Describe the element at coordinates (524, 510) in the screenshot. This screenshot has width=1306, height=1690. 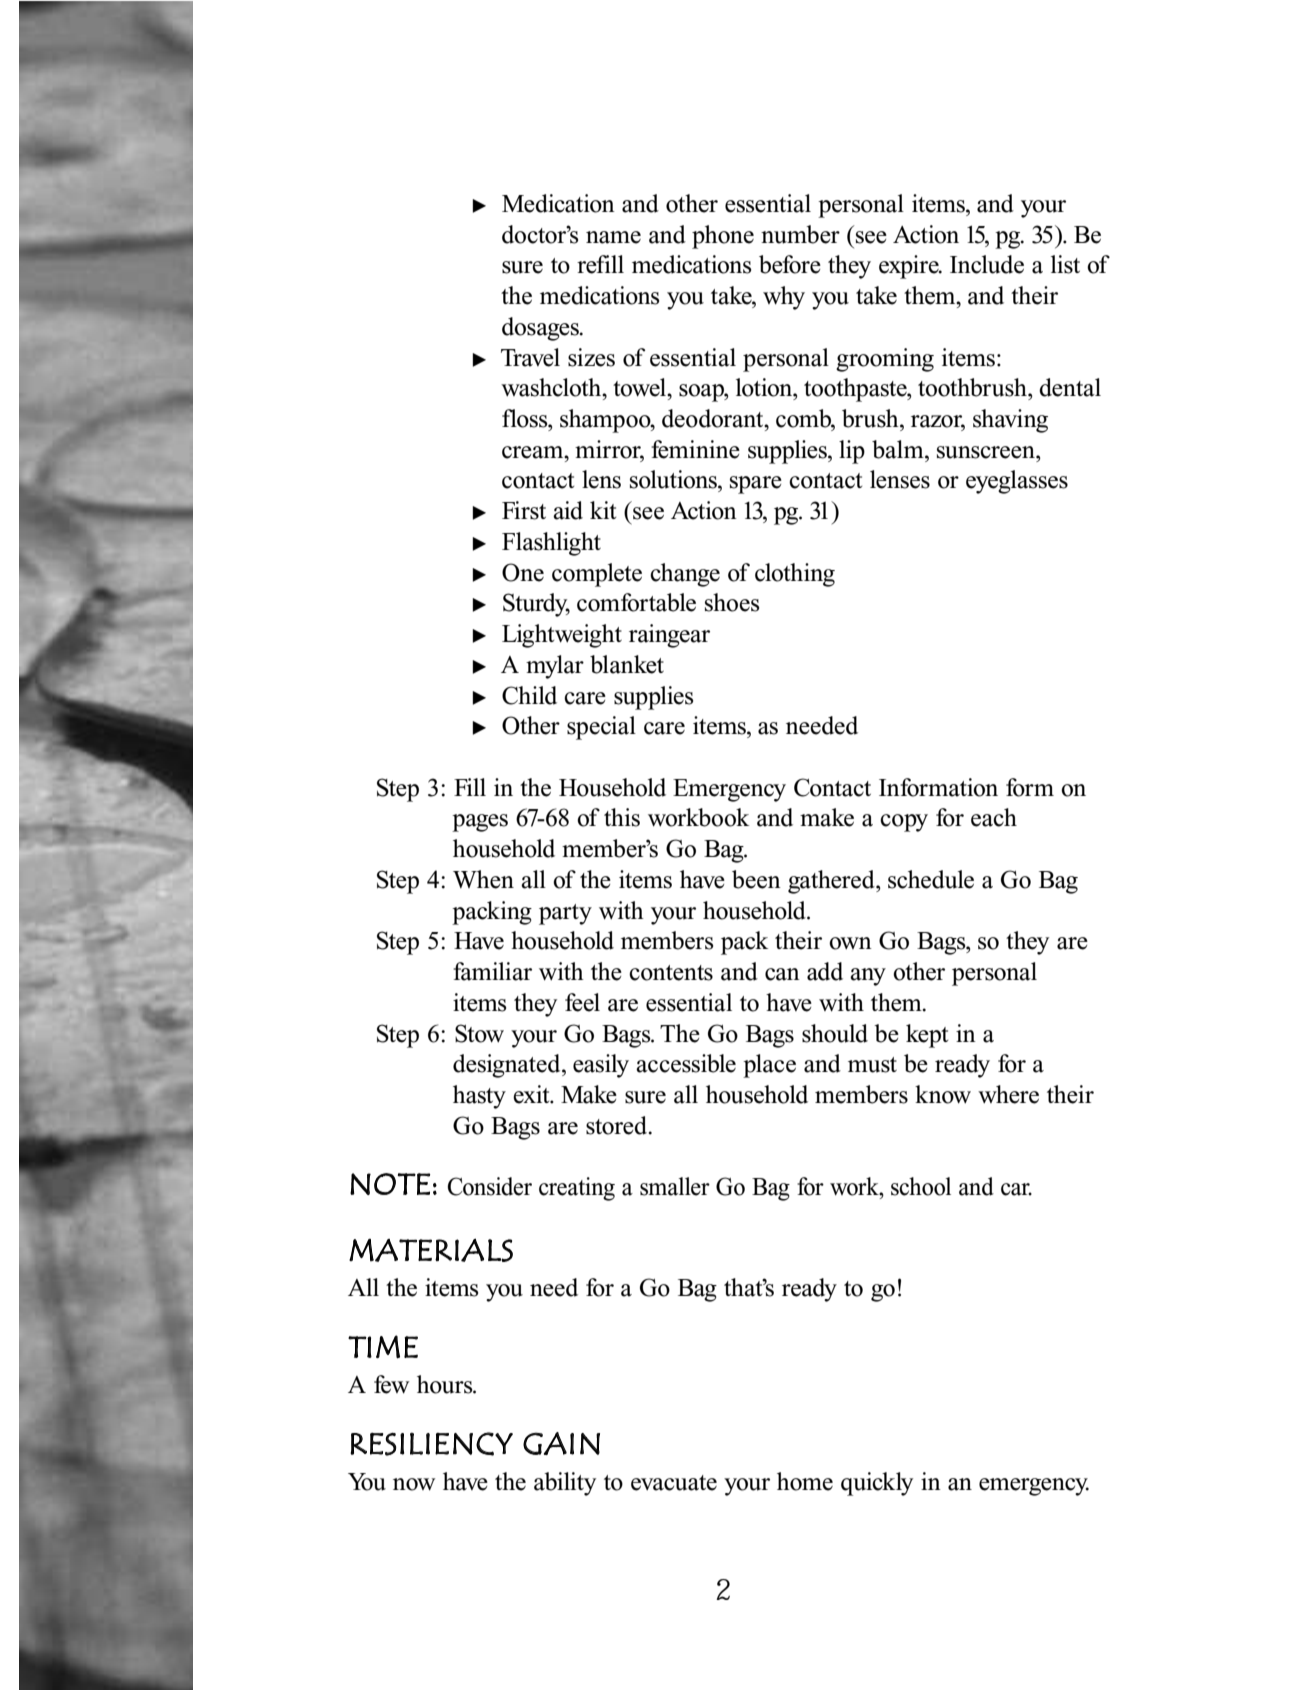
I see `First` at that location.
